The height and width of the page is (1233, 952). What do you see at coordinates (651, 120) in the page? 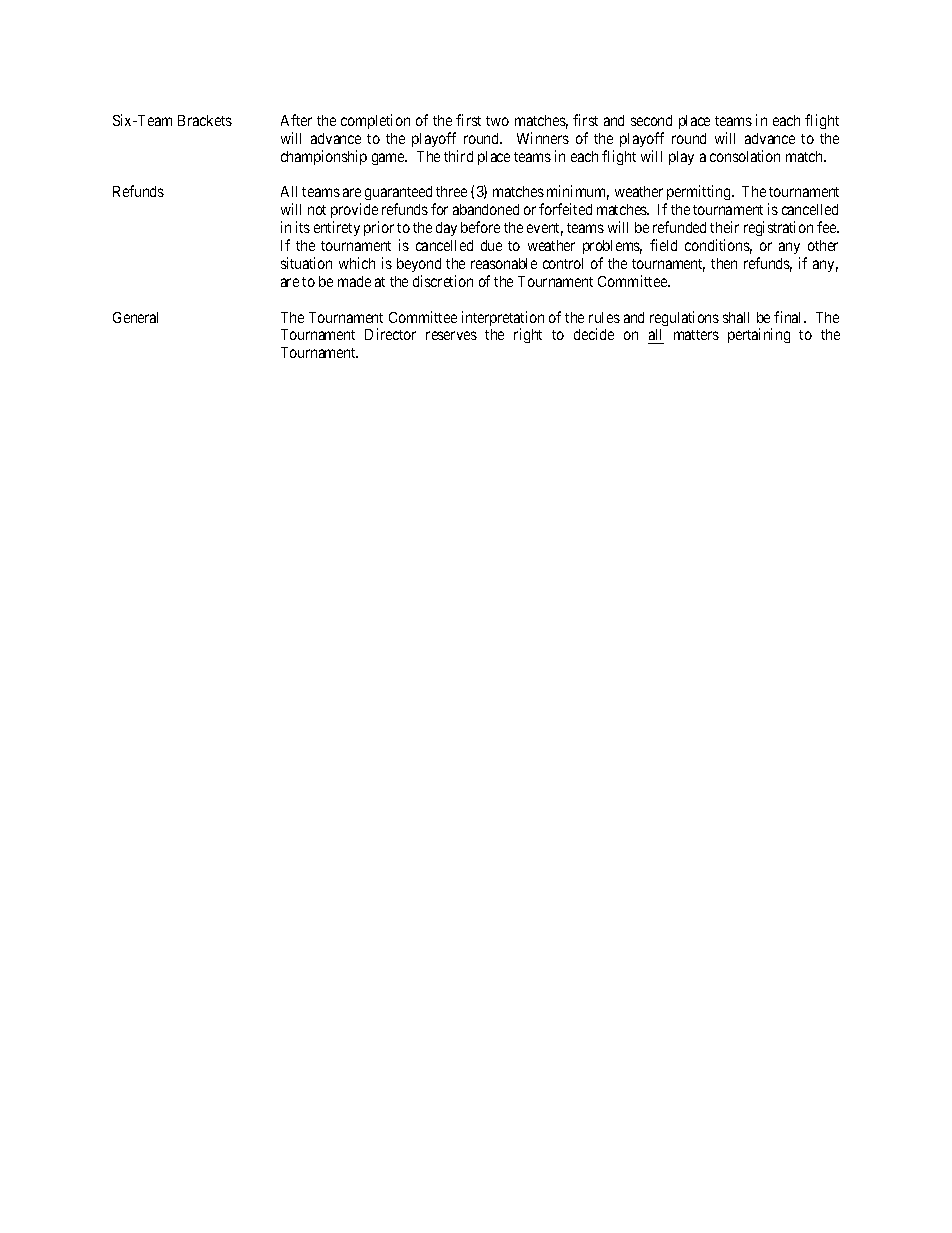
I see `second` at bounding box center [651, 120].
